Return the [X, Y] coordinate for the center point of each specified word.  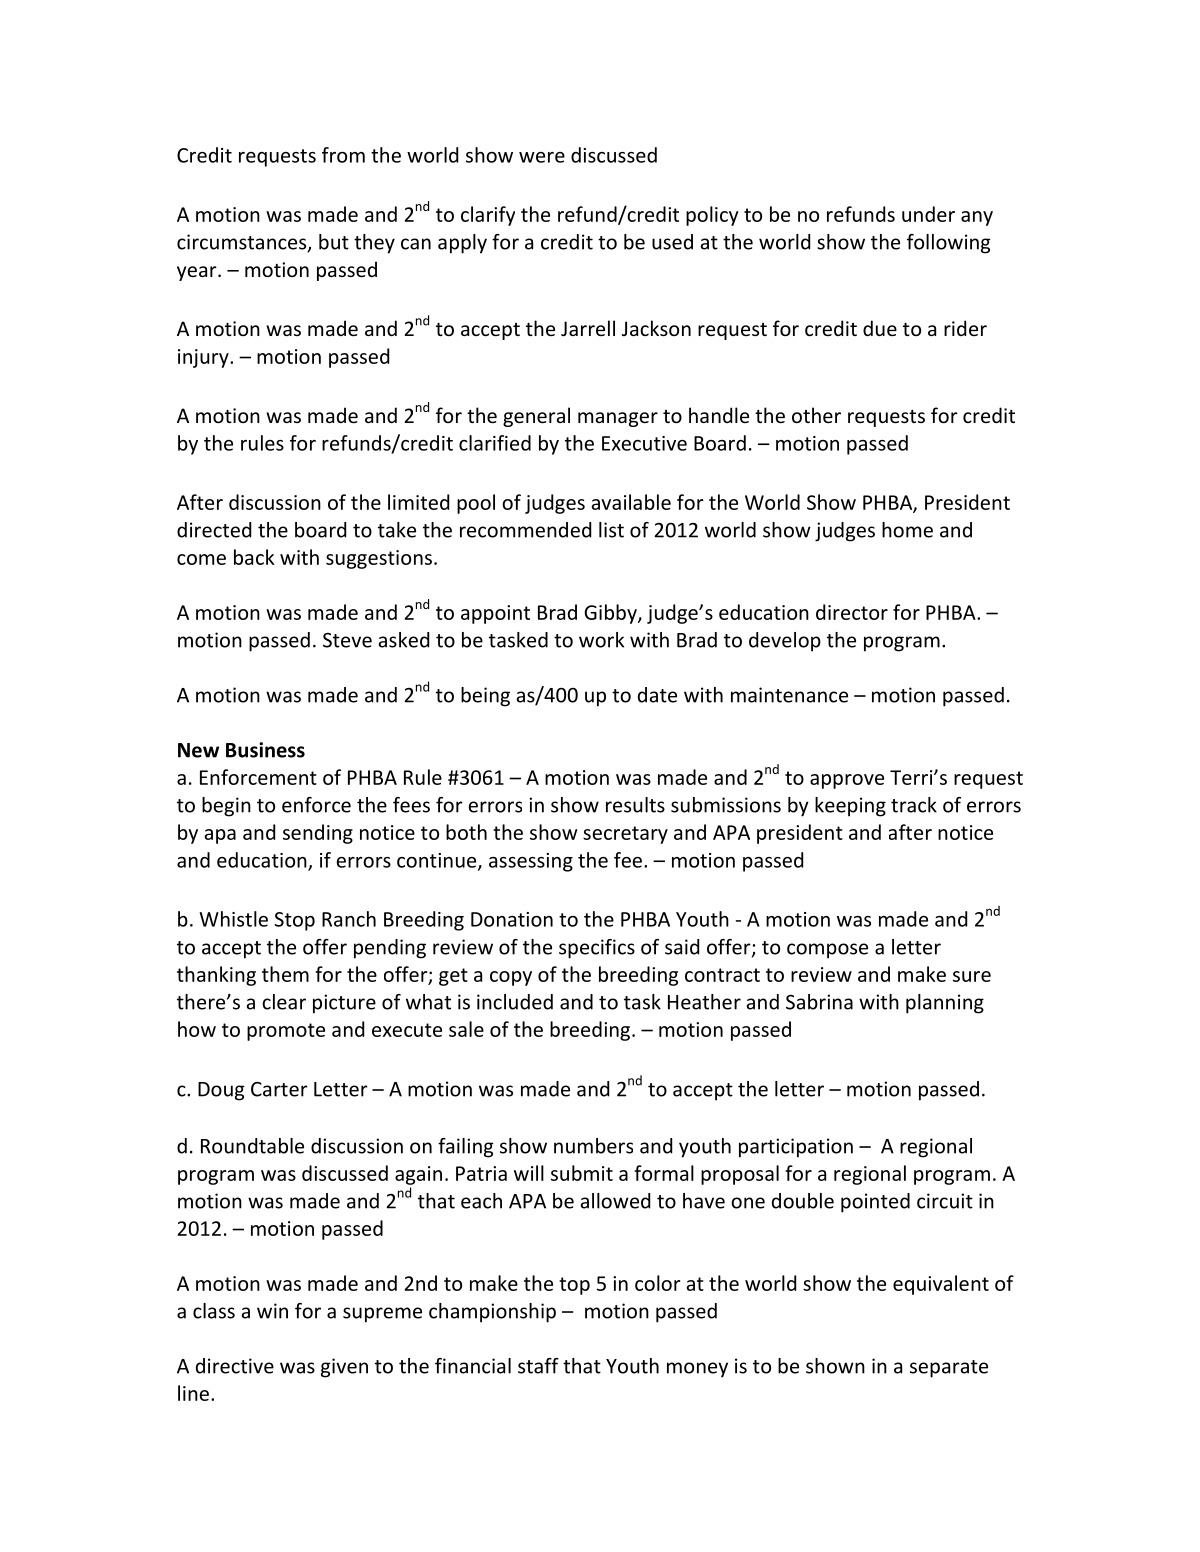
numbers [593, 1146]
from [343, 155]
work [601, 640]
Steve [347, 640]
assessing [531, 862]
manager [618, 419]
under [928, 214]
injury [204, 358]
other [816, 415]
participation [796, 1148]
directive [235, 1366]
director [852, 612]
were [542, 157]
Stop [295, 921]
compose [827, 951]
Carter [279, 1089]
